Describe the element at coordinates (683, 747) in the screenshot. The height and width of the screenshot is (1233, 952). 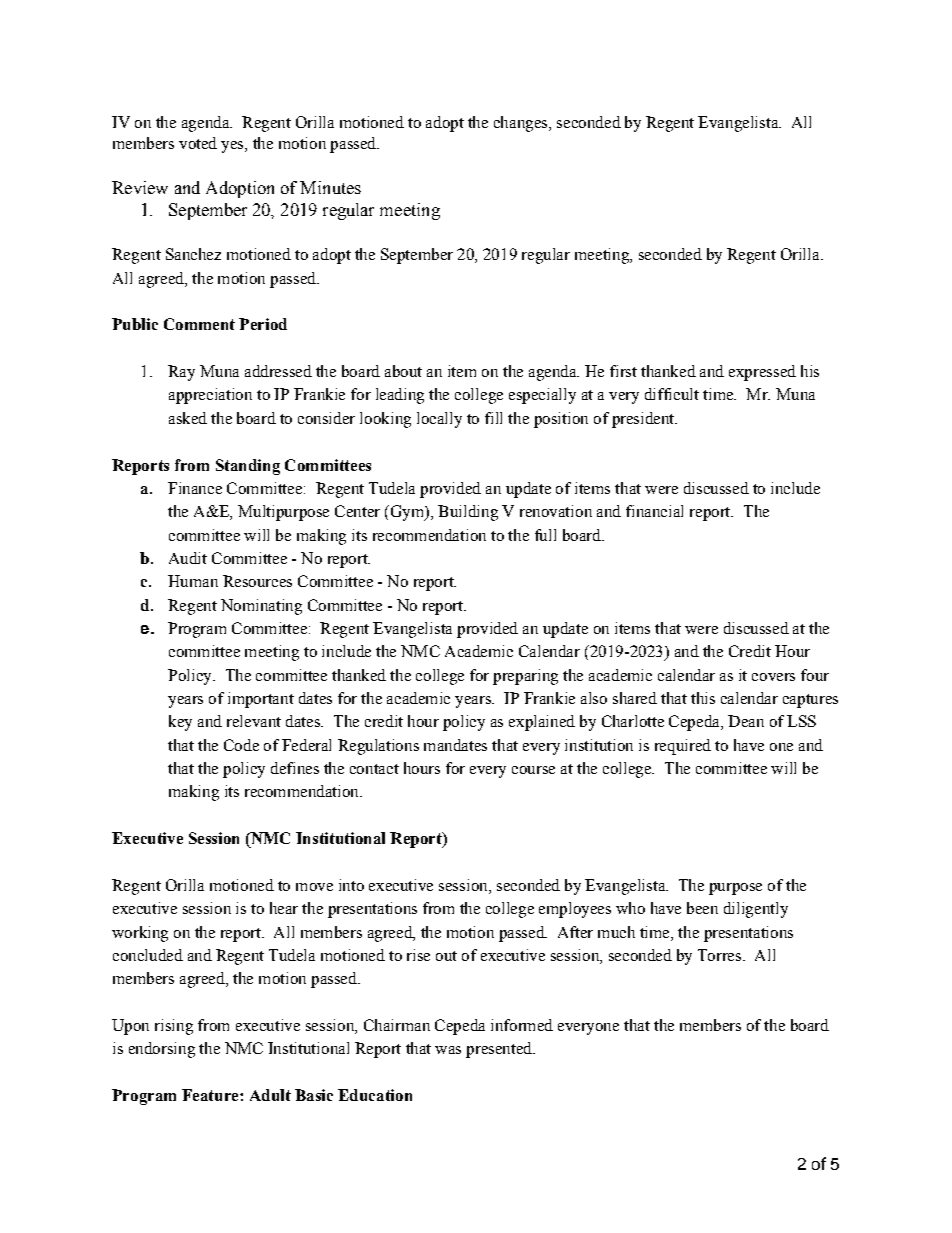
I see `required` at that location.
